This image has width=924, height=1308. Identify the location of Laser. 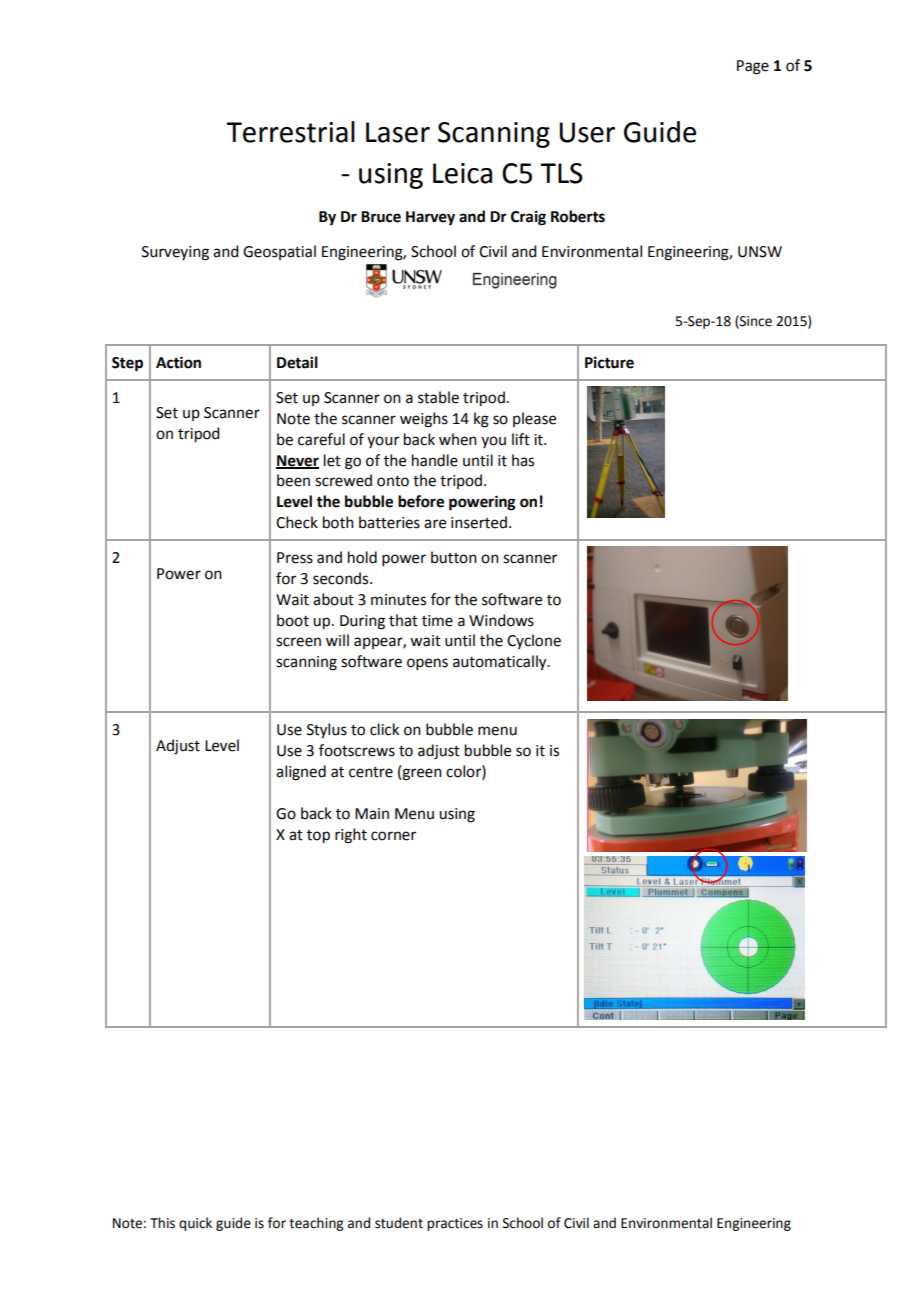
(398, 132).
